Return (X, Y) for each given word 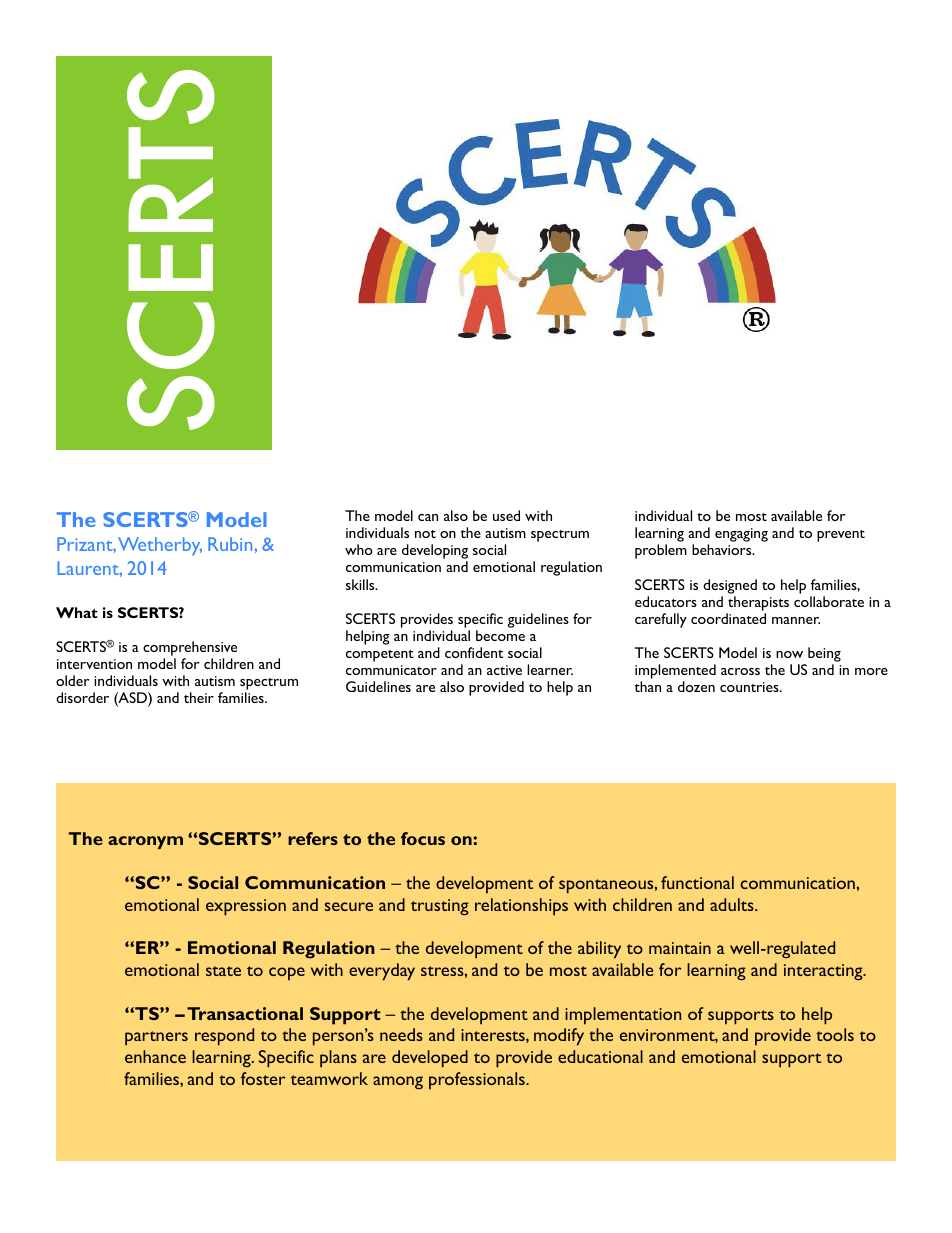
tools (835, 1034)
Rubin (230, 544)
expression (246, 907)
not (425, 534)
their (199, 697)
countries (750, 687)
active (504, 670)
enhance (155, 1056)
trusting (440, 907)
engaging (741, 535)
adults (733, 904)
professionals (478, 1081)
